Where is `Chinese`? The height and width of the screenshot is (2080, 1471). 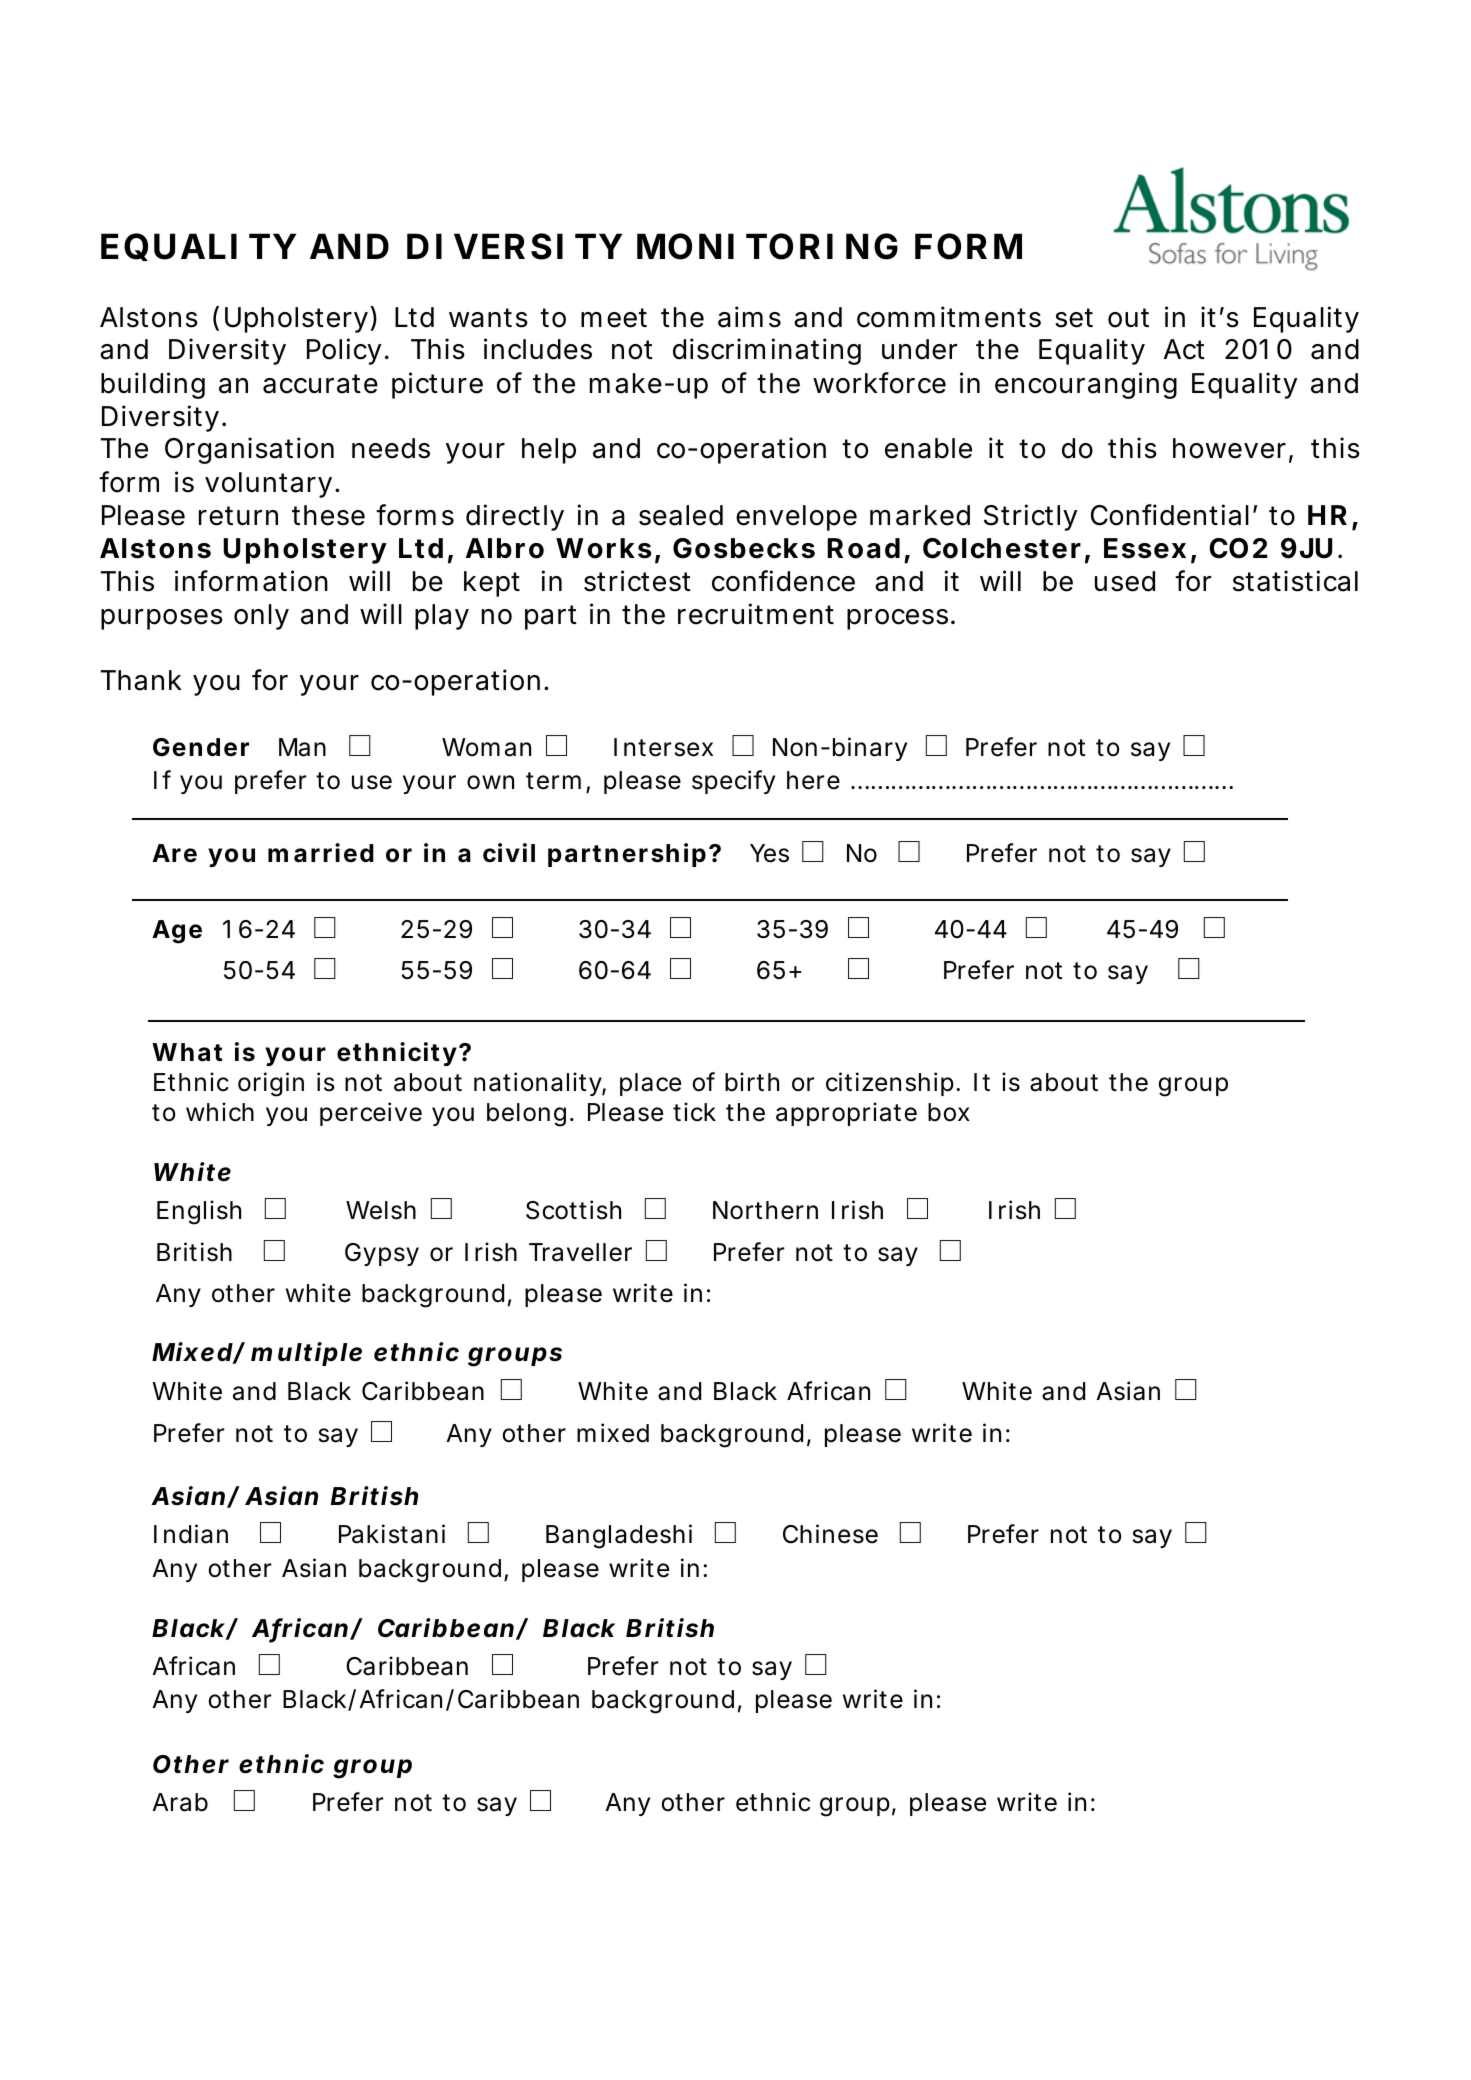
Chinese is located at coordinates (830, 1534).
